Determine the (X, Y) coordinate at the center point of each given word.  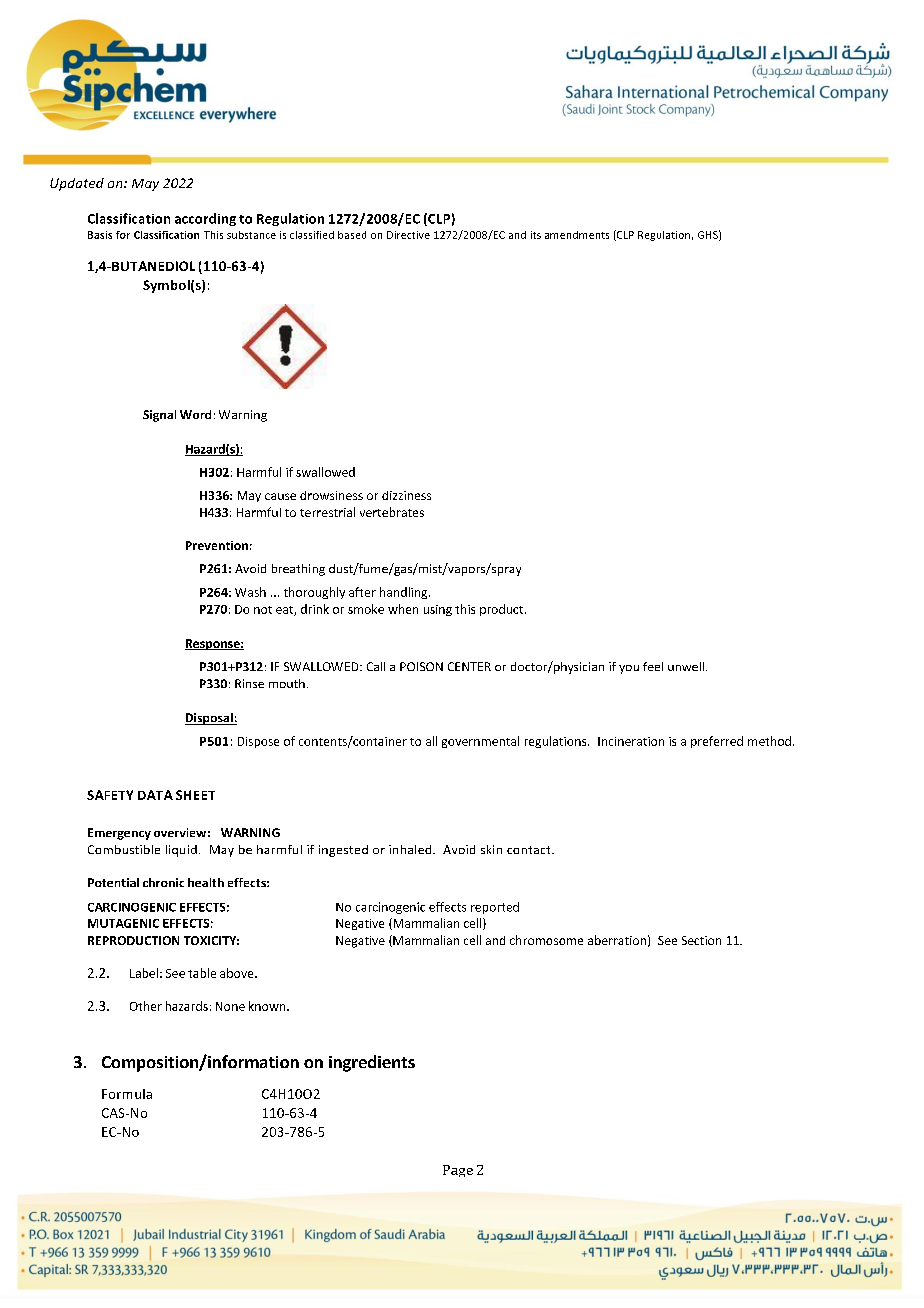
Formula (127, 1094)
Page (458, 1171)
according (205, 219)
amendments (577, 235)
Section (701, 940)
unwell (686, 666)
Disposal (210, 719)
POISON (421, 666)
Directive (408, 235)
